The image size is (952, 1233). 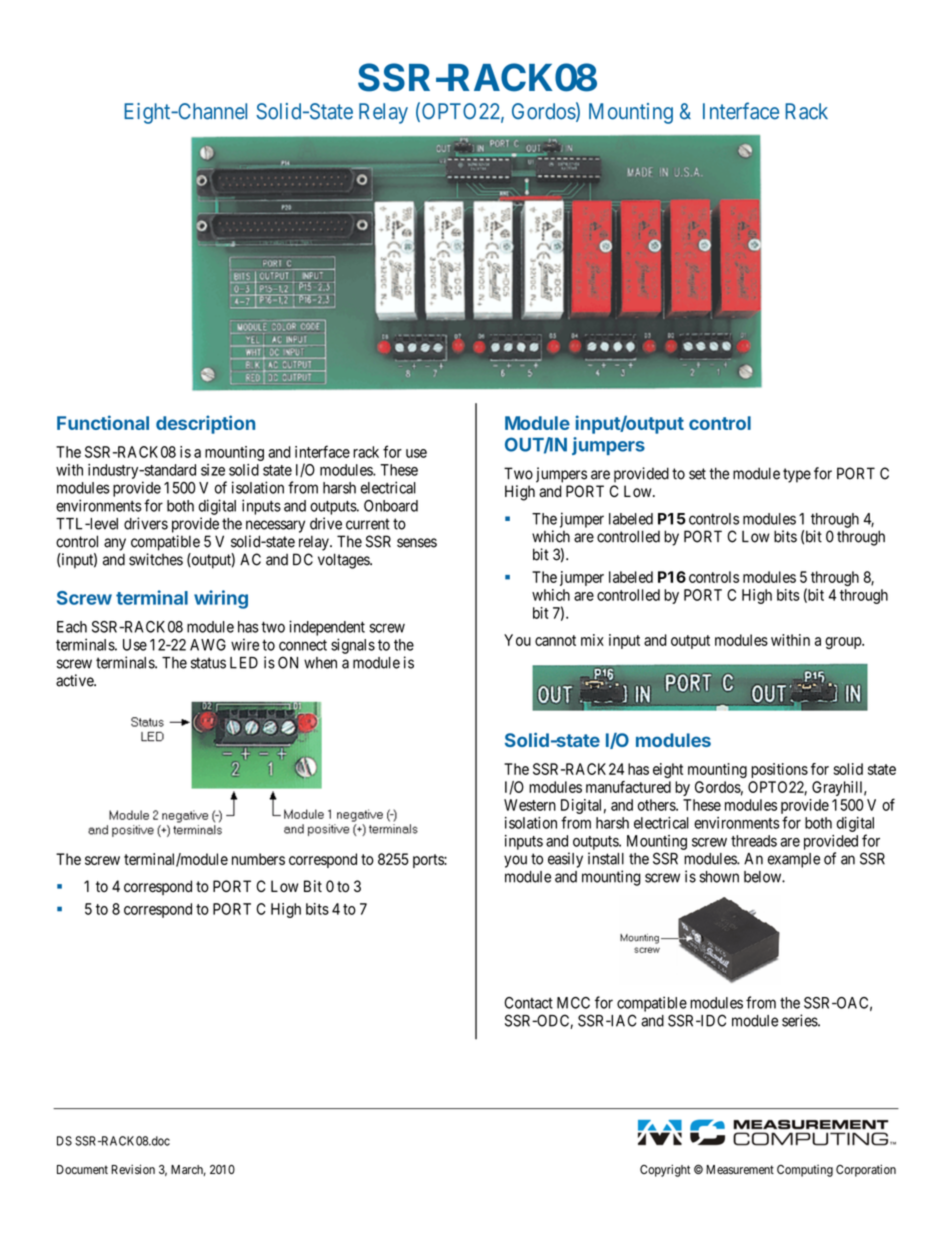 What do you see at coordinates (133, 1169) in the page?
I see `Revision` at bounding box center [133, 1169].
